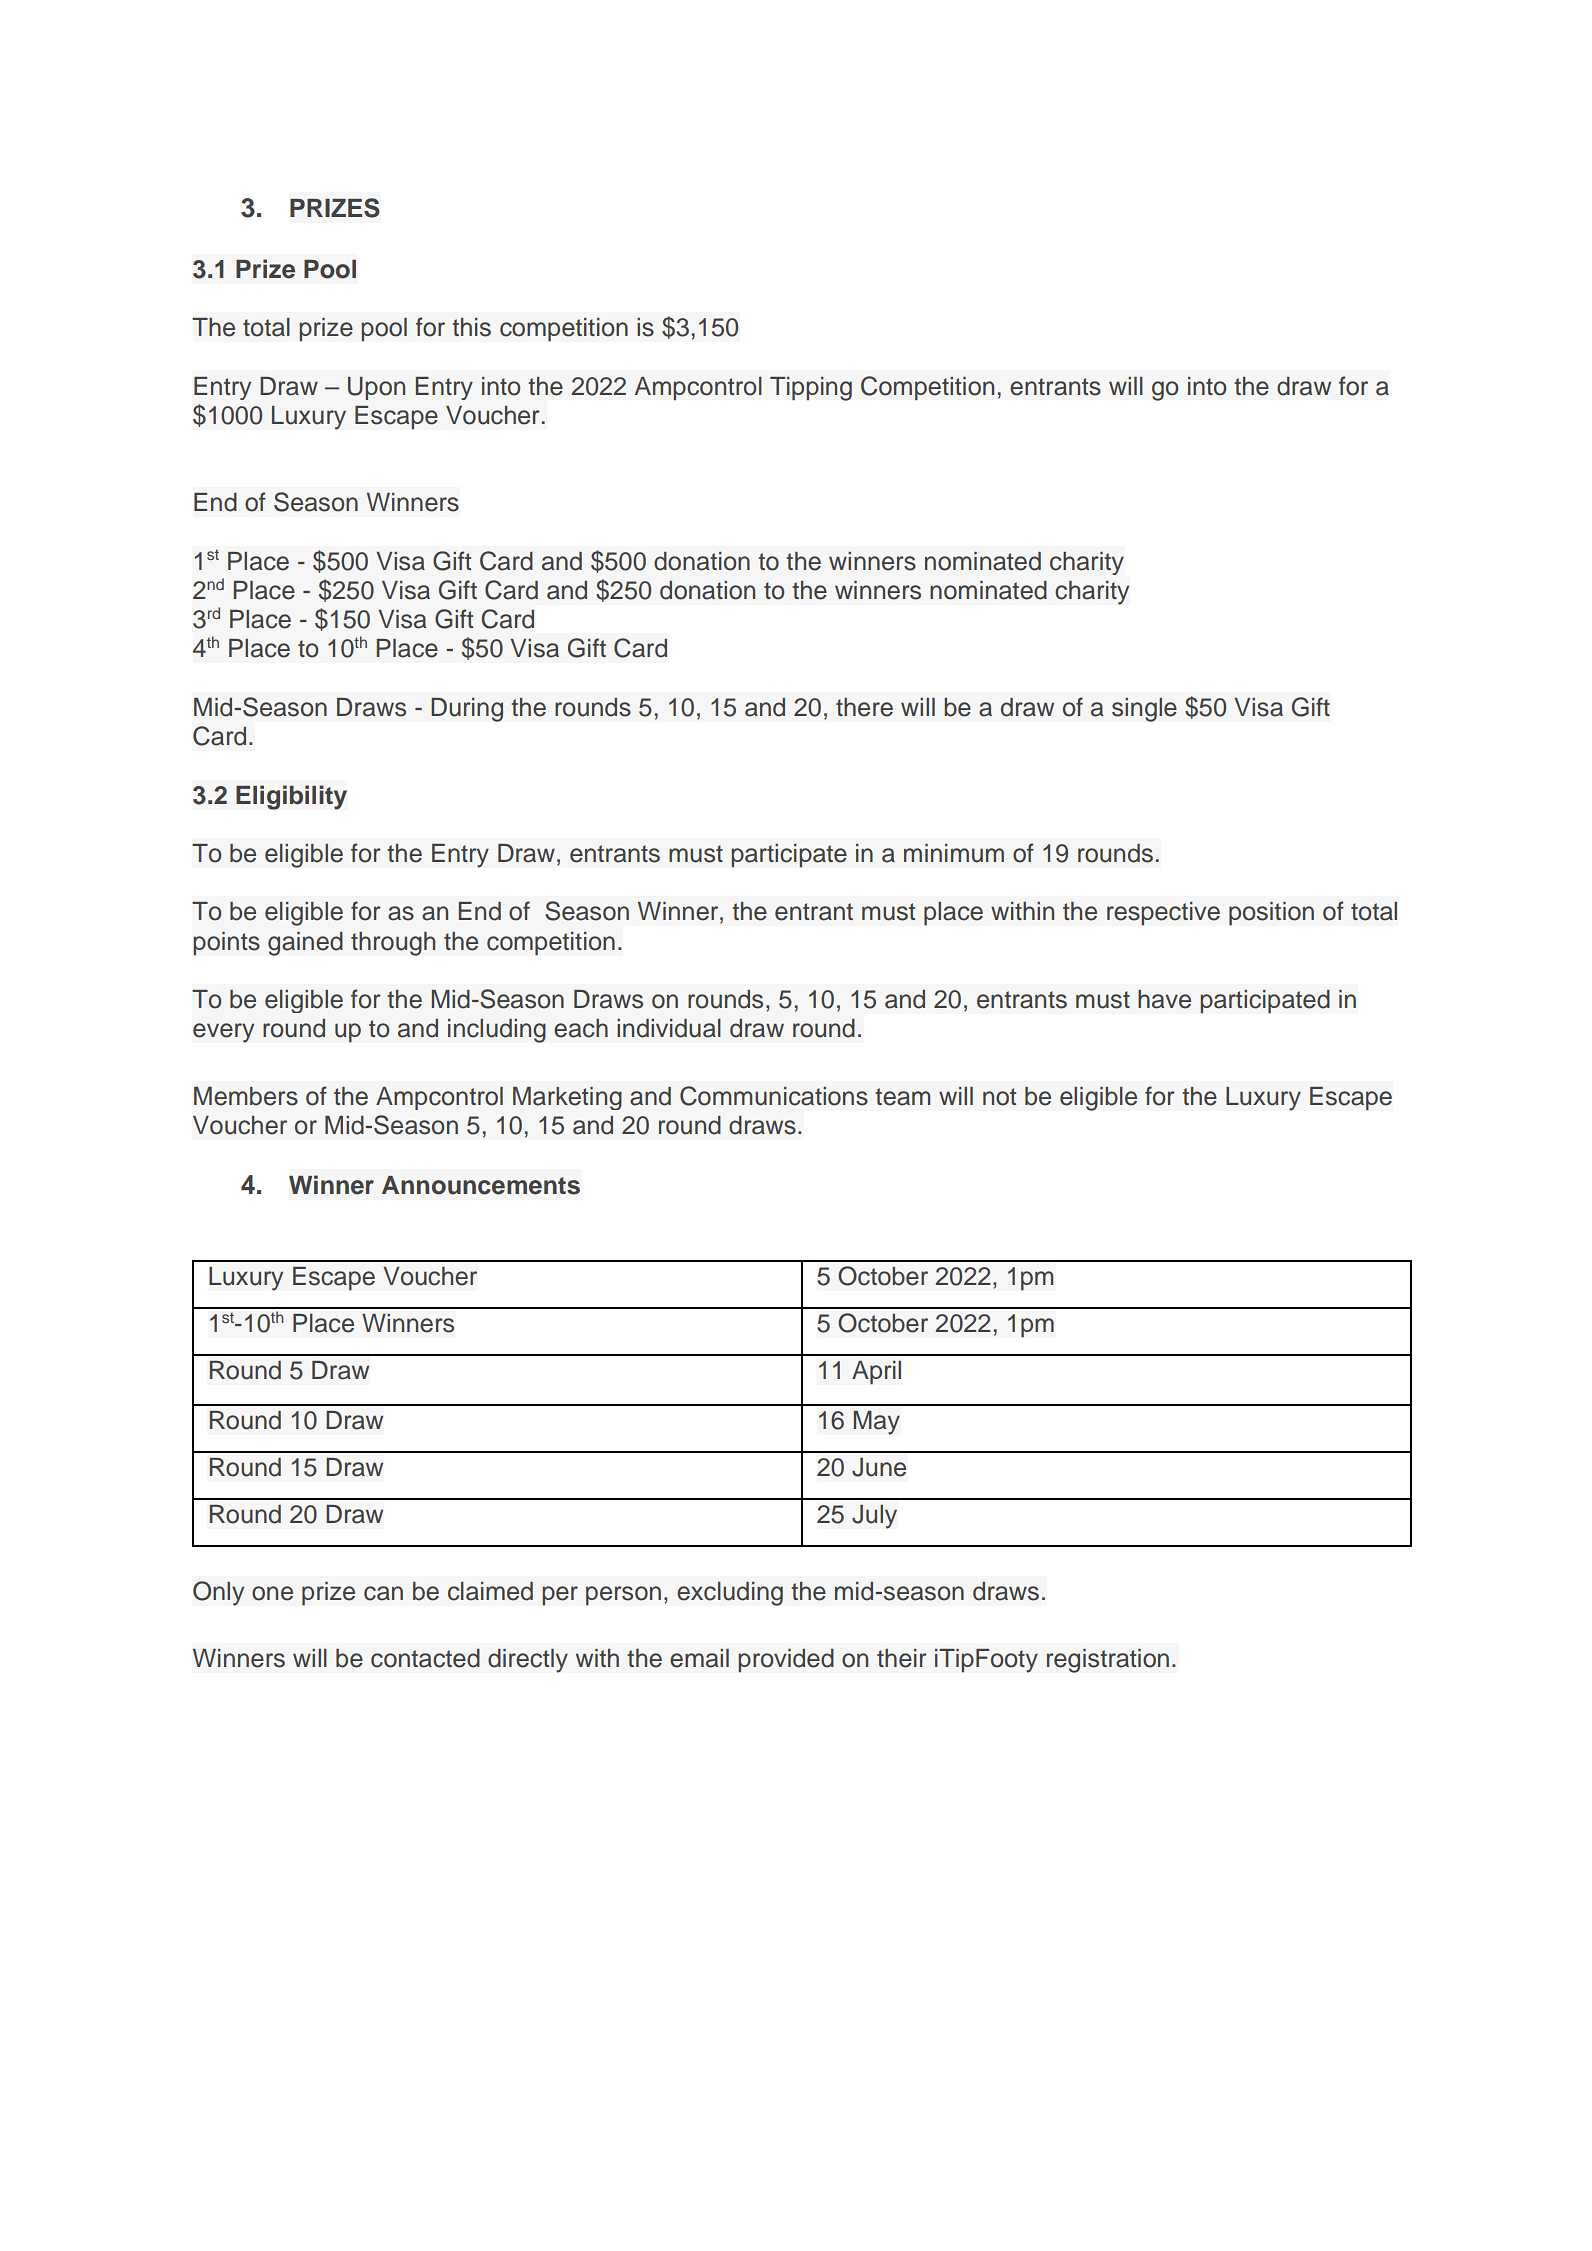 The image size is (1592, 2251). Describe the element at coordinates (467, 710) in the screenshot. I see `During` at that location.
